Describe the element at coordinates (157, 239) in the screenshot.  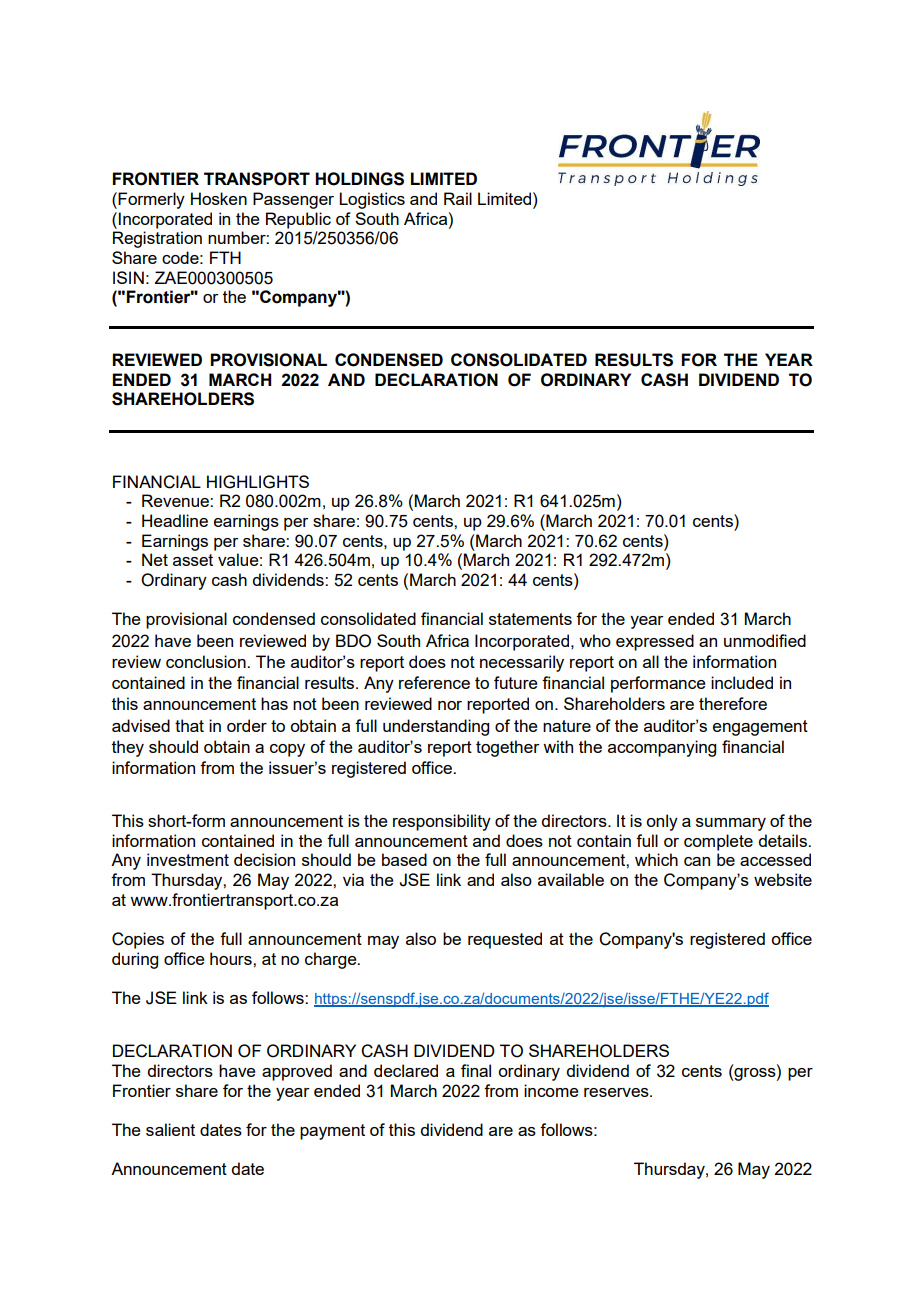
I see `Registration` at that location.
